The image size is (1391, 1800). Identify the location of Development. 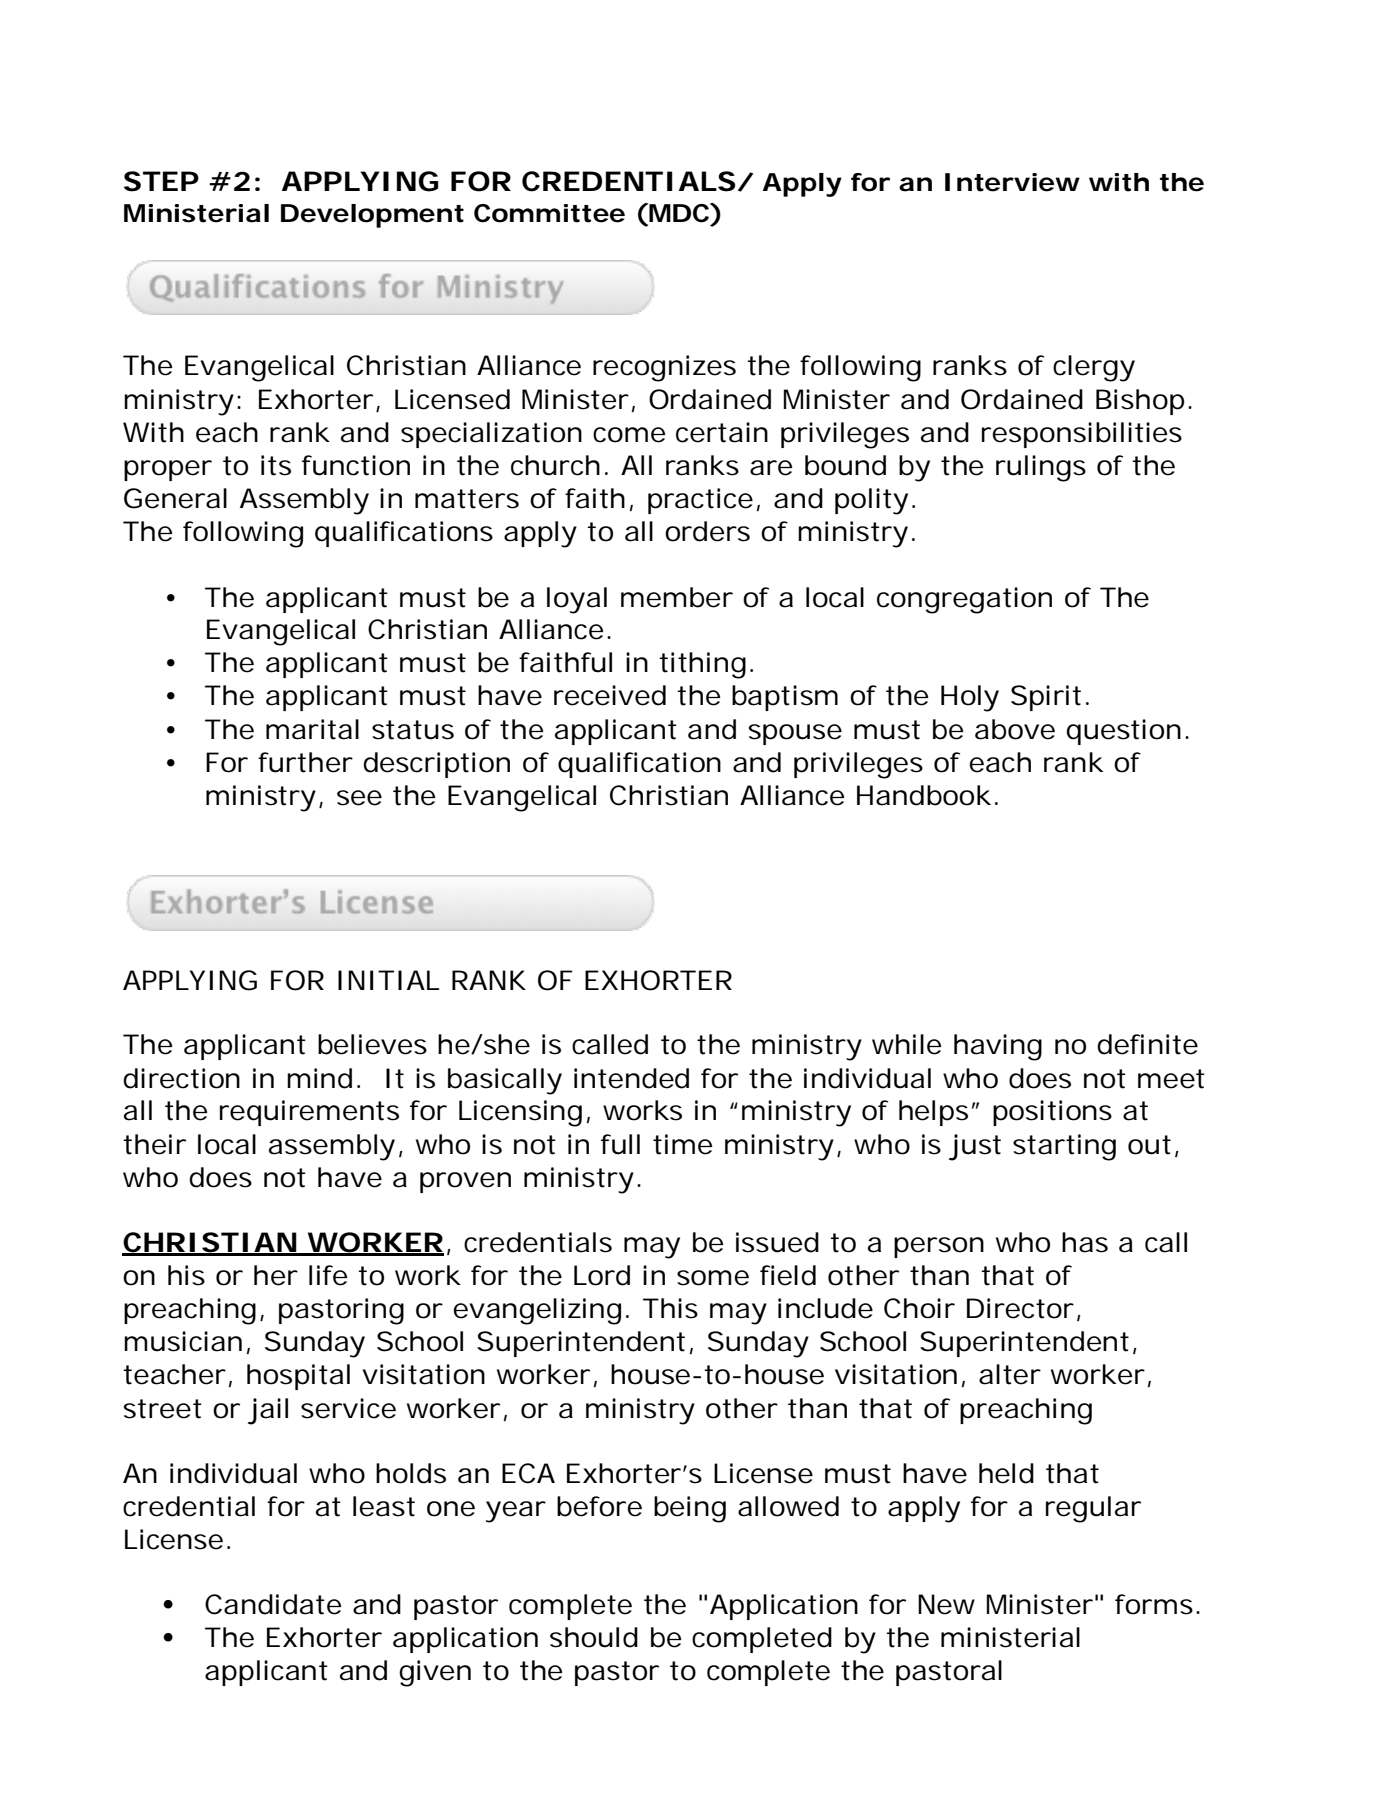
(372, 216).
